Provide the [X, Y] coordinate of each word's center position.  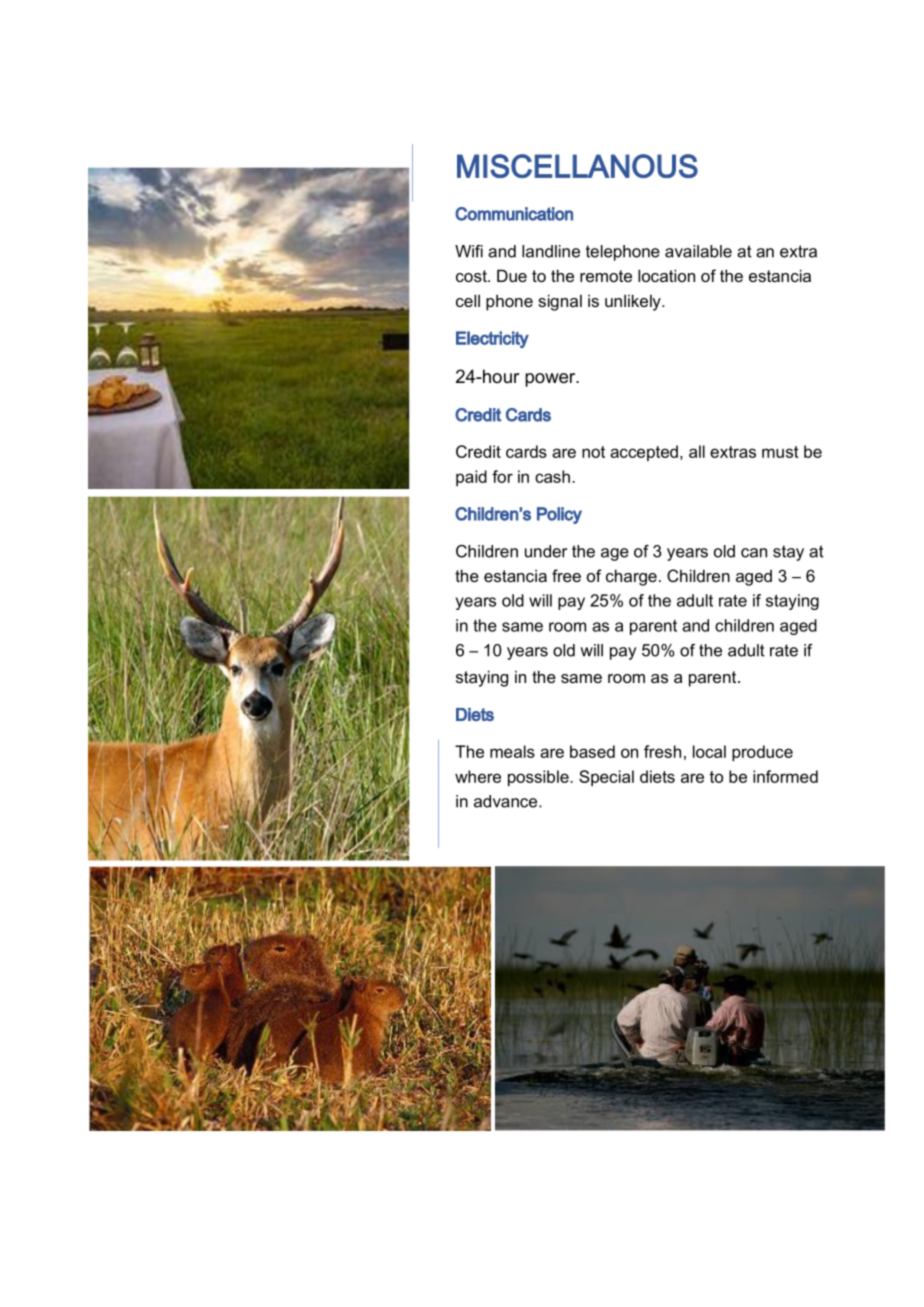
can [754, 553]
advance [507, 801]
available [698, 251]
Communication [514, 214]
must [780, 452]
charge [631, 577]
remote [606, 276]
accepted [644, 453]
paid [471, 478]
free [566, 575]
